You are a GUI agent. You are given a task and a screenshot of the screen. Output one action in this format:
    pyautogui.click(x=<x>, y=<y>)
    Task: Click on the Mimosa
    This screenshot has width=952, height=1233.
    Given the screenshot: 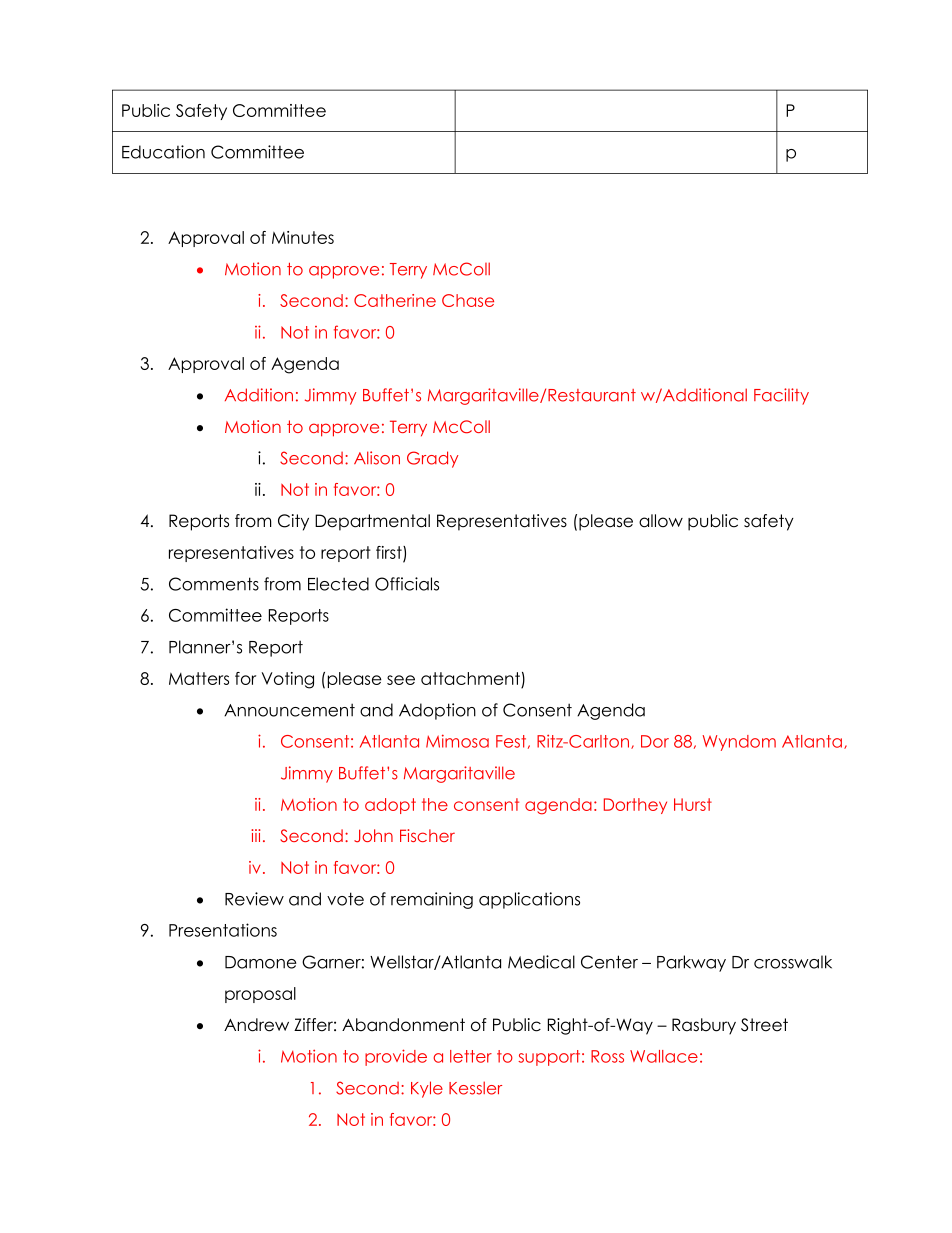 What is the action you would take?
    pyautogui.click(x=457, y=741)
